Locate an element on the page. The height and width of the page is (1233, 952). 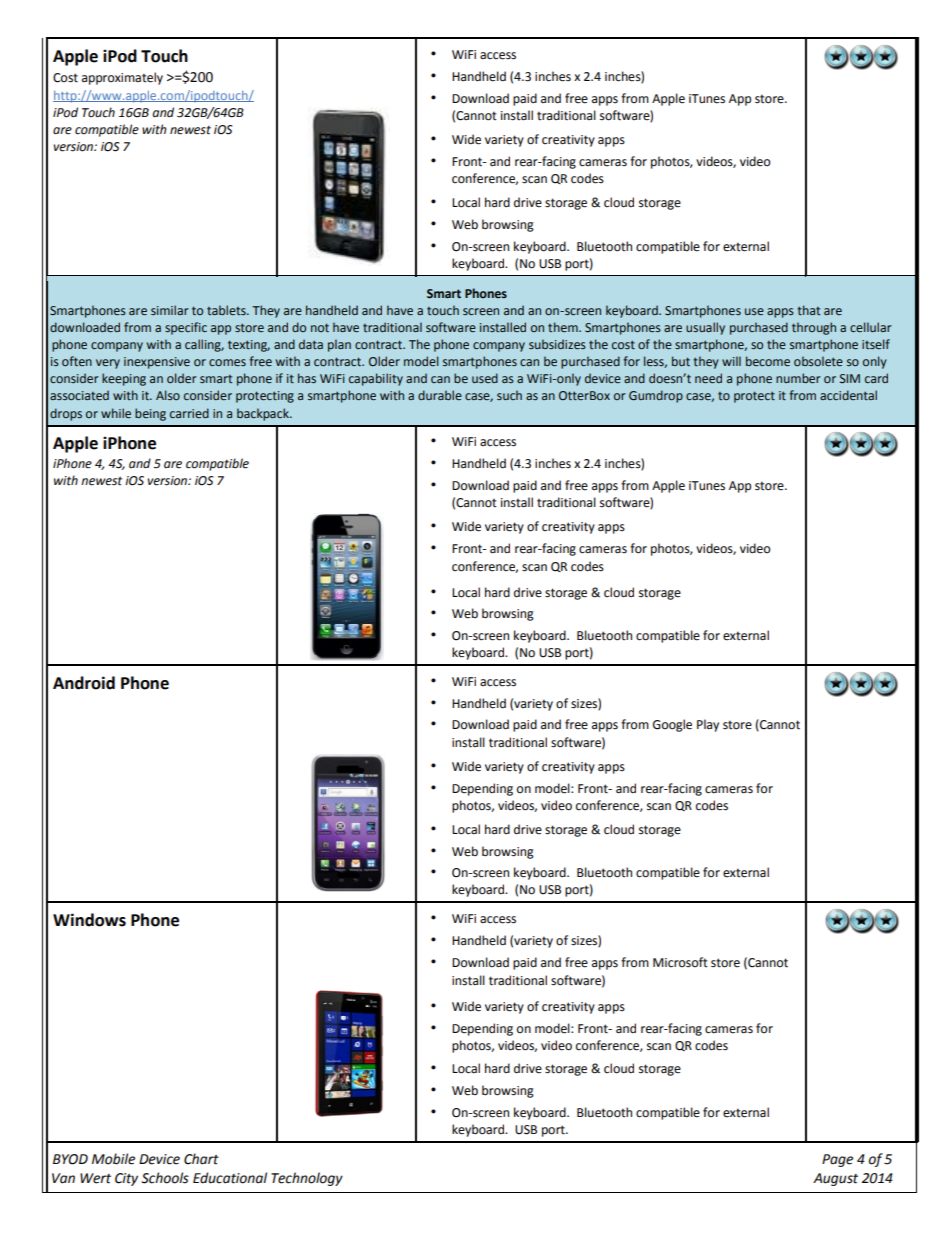
become is located at coordinates (768, 361).
